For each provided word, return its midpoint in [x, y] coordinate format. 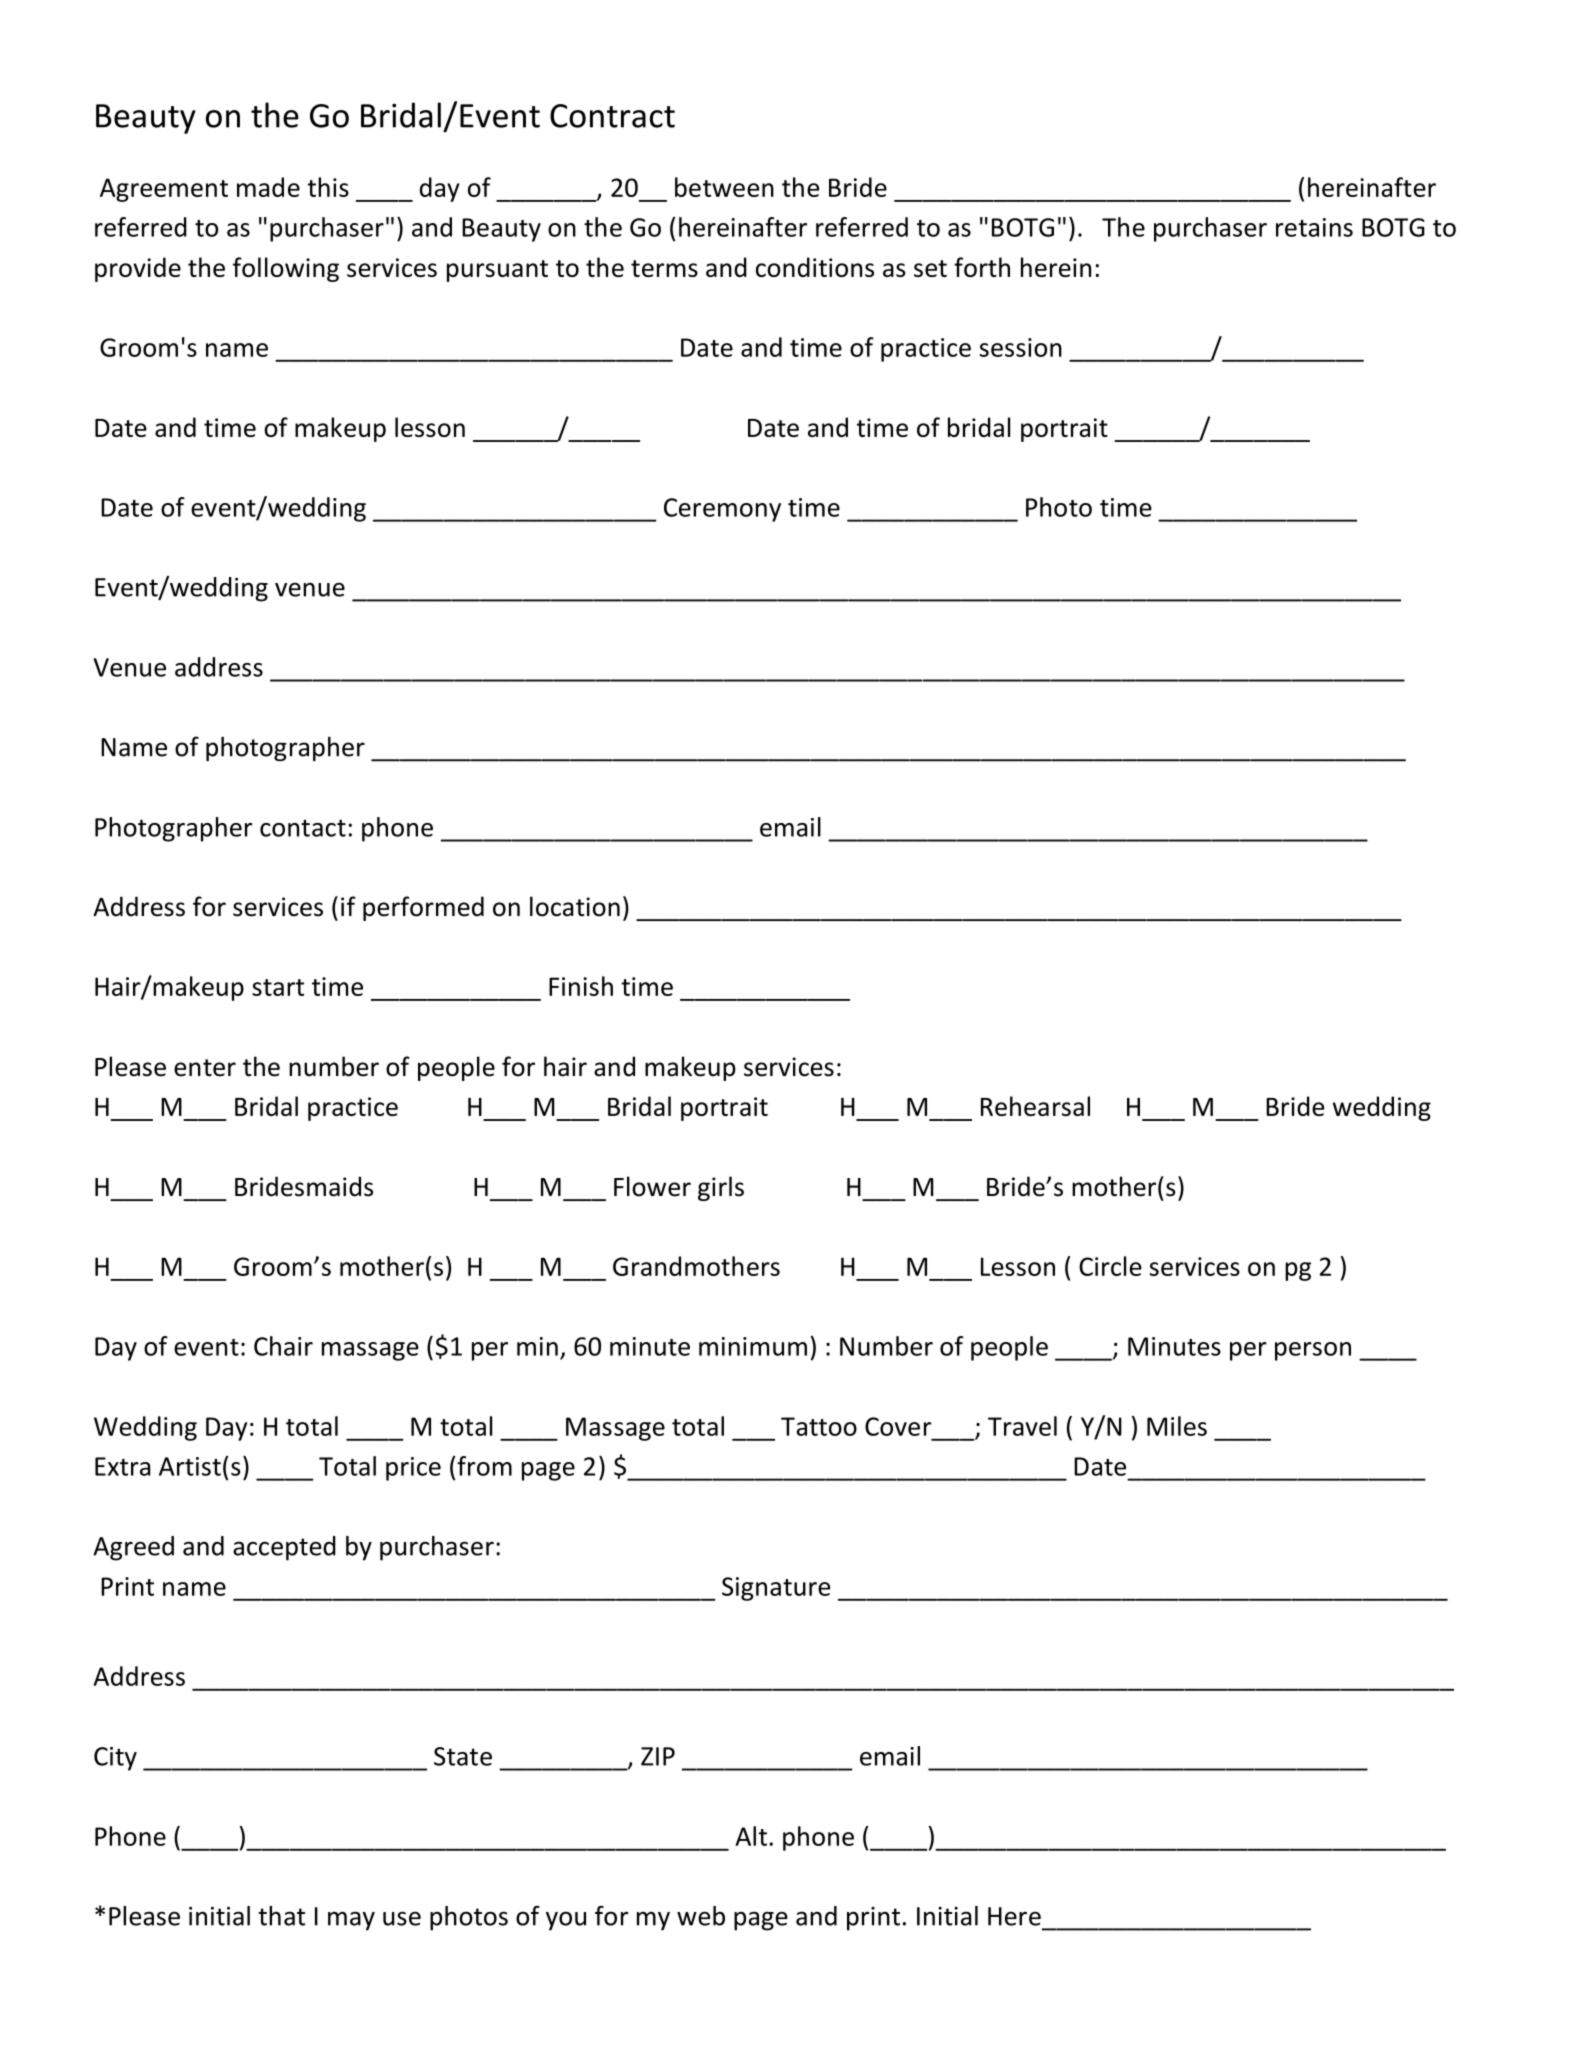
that [281, 1916]
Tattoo [819, 1426]
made [268, 187]
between [724, 187]
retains [1314, 227]
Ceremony [722, 510]
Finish [581, 986]
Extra [122, 1466]
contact [303, 828]
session [1020, 347]
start [278, 987]
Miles [1177, 1426]
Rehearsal [1035, 1106]
